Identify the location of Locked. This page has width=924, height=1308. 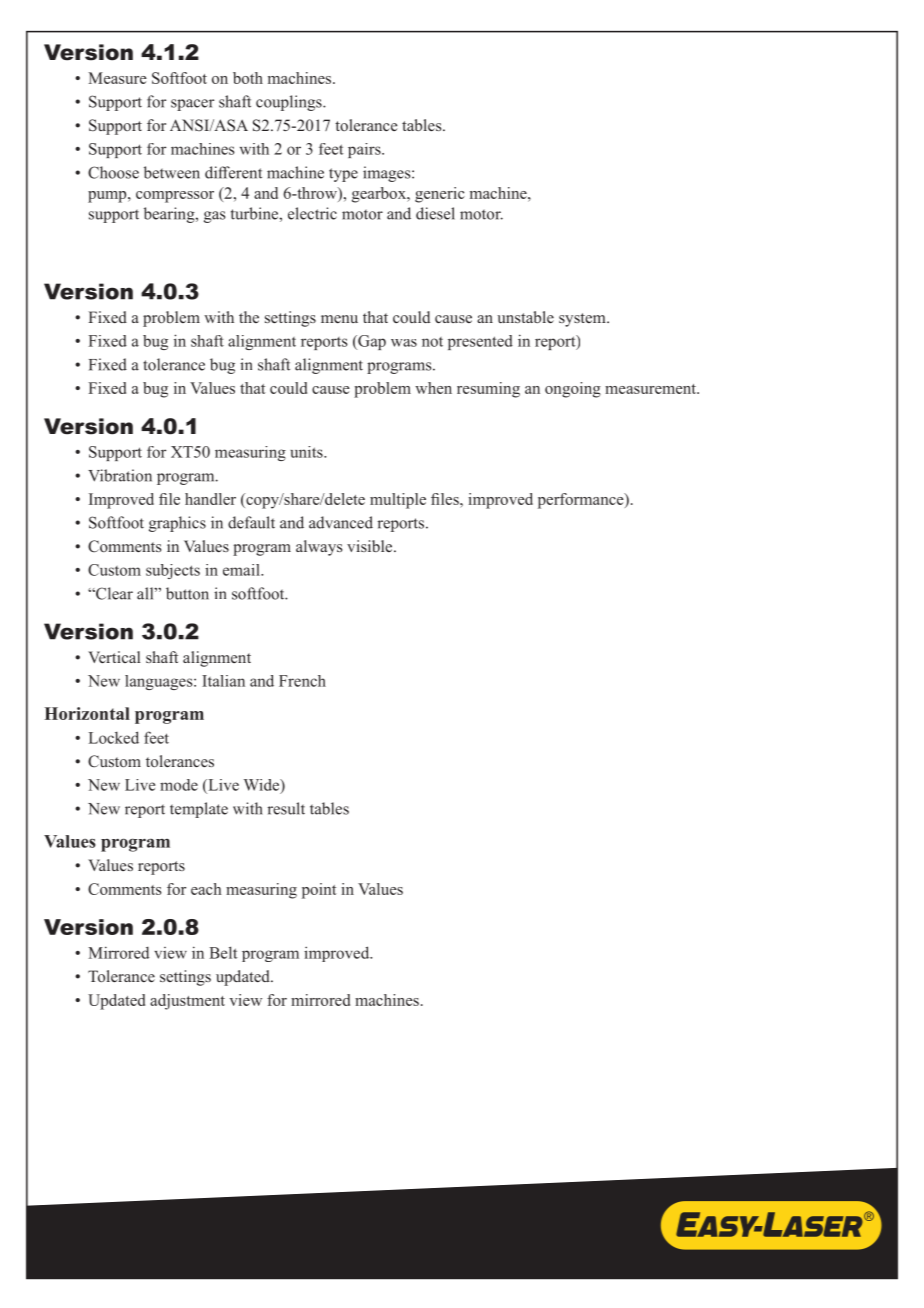
(114, 737).
